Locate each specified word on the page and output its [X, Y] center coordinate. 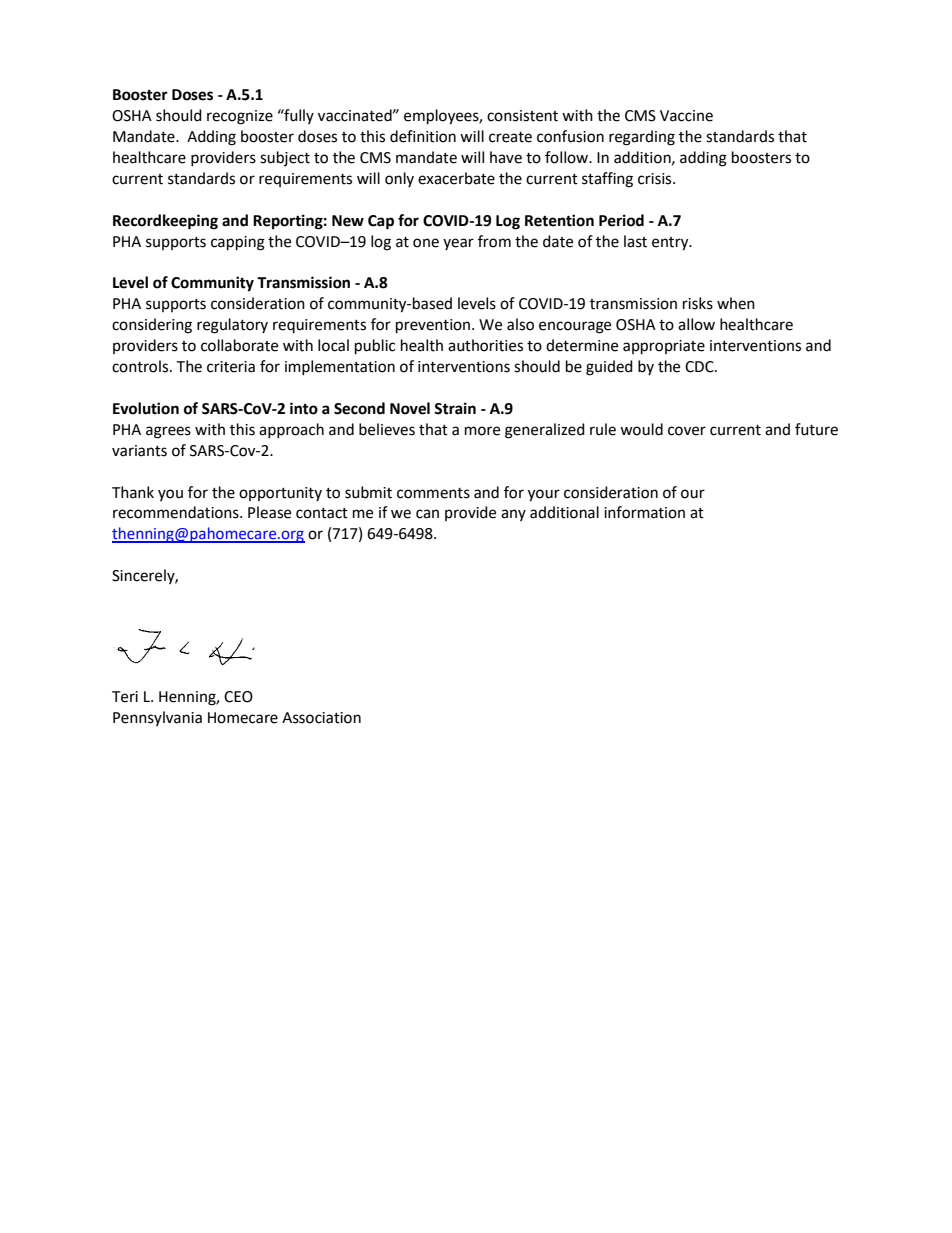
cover [687, 431]
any [513, 515]
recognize [240, 117]
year [458, 244]
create [510, 137]
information [644, 512]
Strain [455, 408]
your [544, 495]
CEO [238, 697]
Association [321, 718]
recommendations [177, 512]
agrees [168, 432]
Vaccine [686, 116]
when [736, 303]
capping [238, 243]
